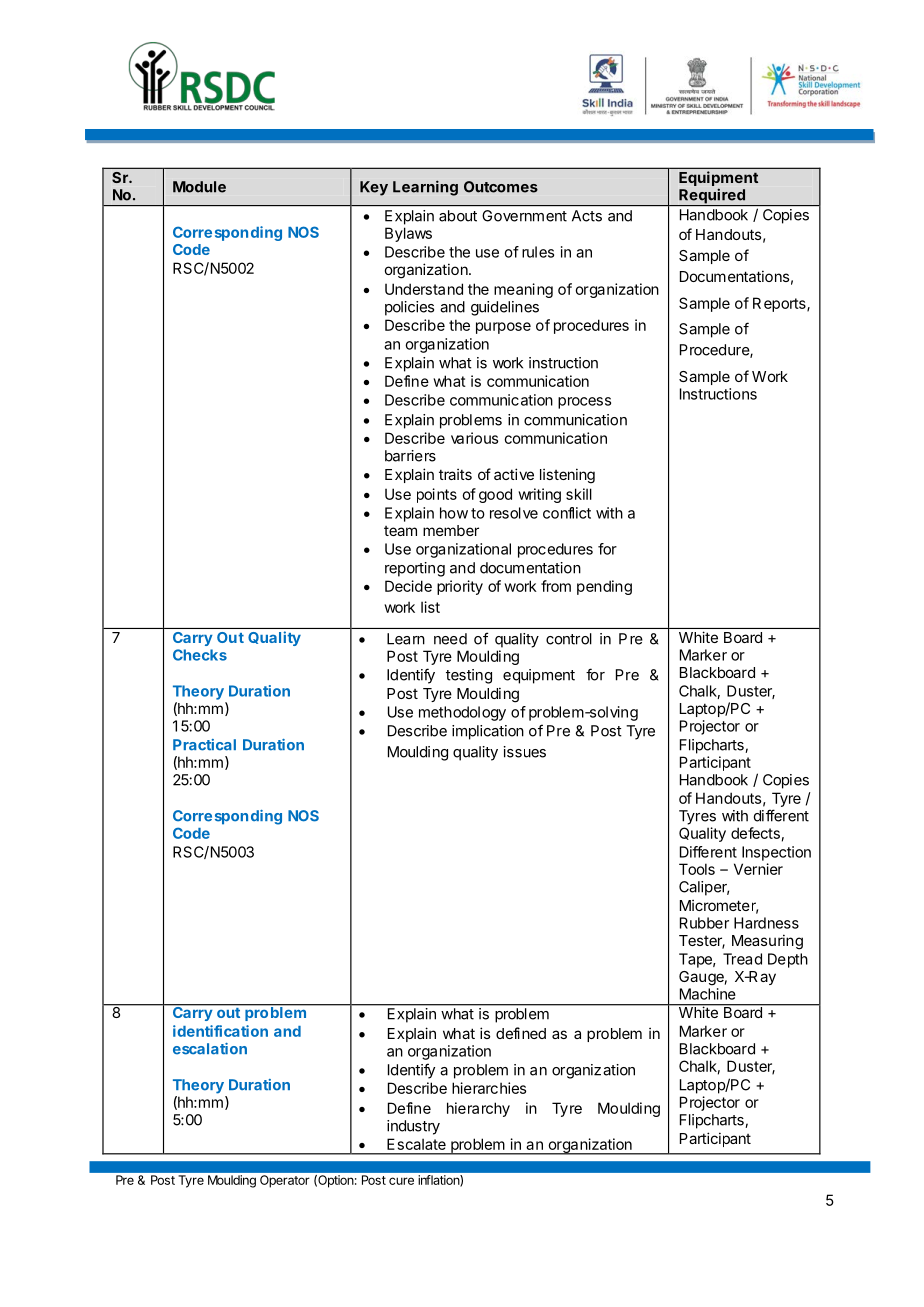  Describe the element at coordinates (524, 216) in the screenshot. I see `Government` at that location.
